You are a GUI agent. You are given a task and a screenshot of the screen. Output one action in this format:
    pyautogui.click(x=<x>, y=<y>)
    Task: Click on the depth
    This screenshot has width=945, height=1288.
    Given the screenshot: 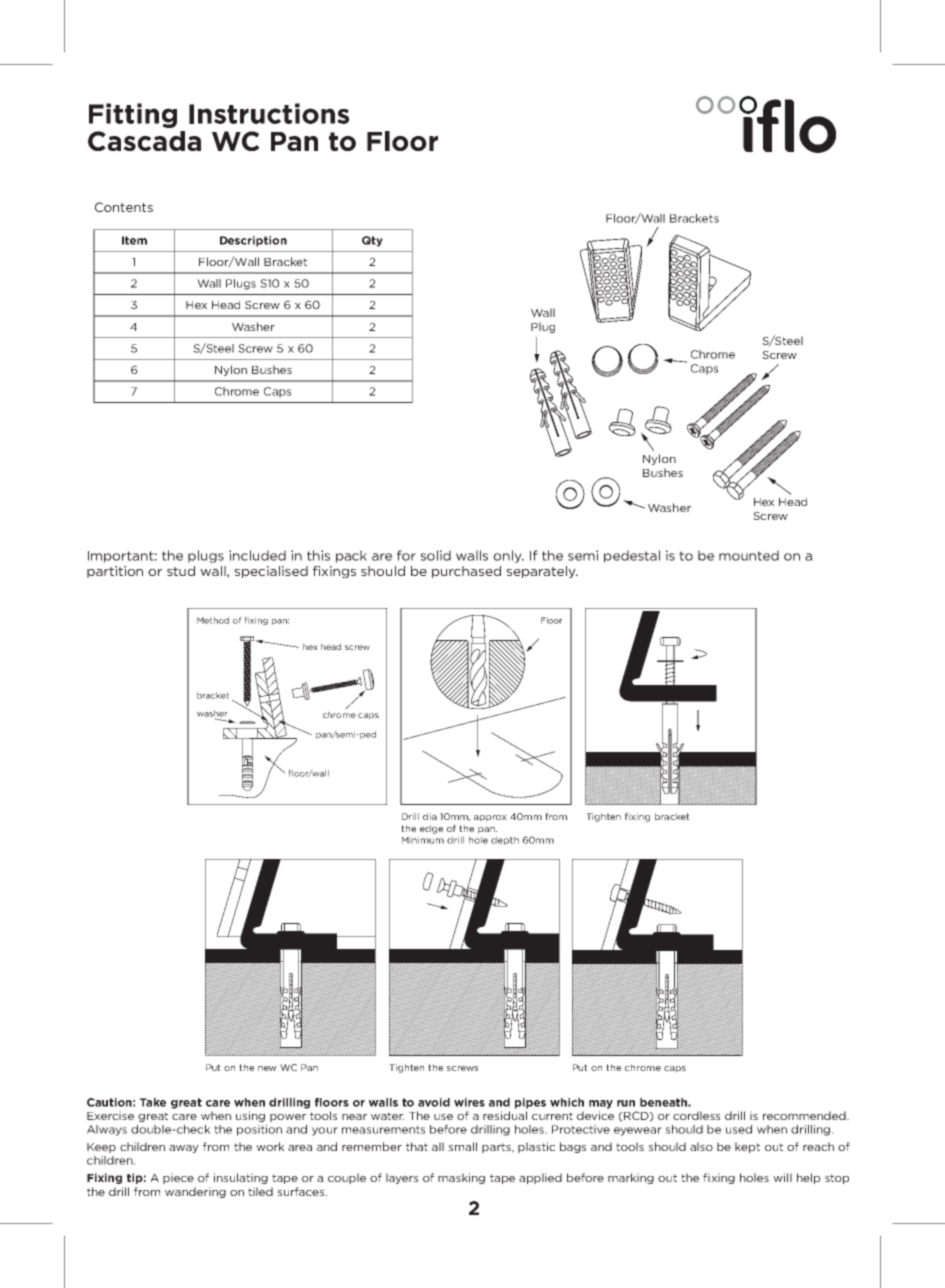 What is the action you would take?
    pyautogui.click(x=505, y=840)
